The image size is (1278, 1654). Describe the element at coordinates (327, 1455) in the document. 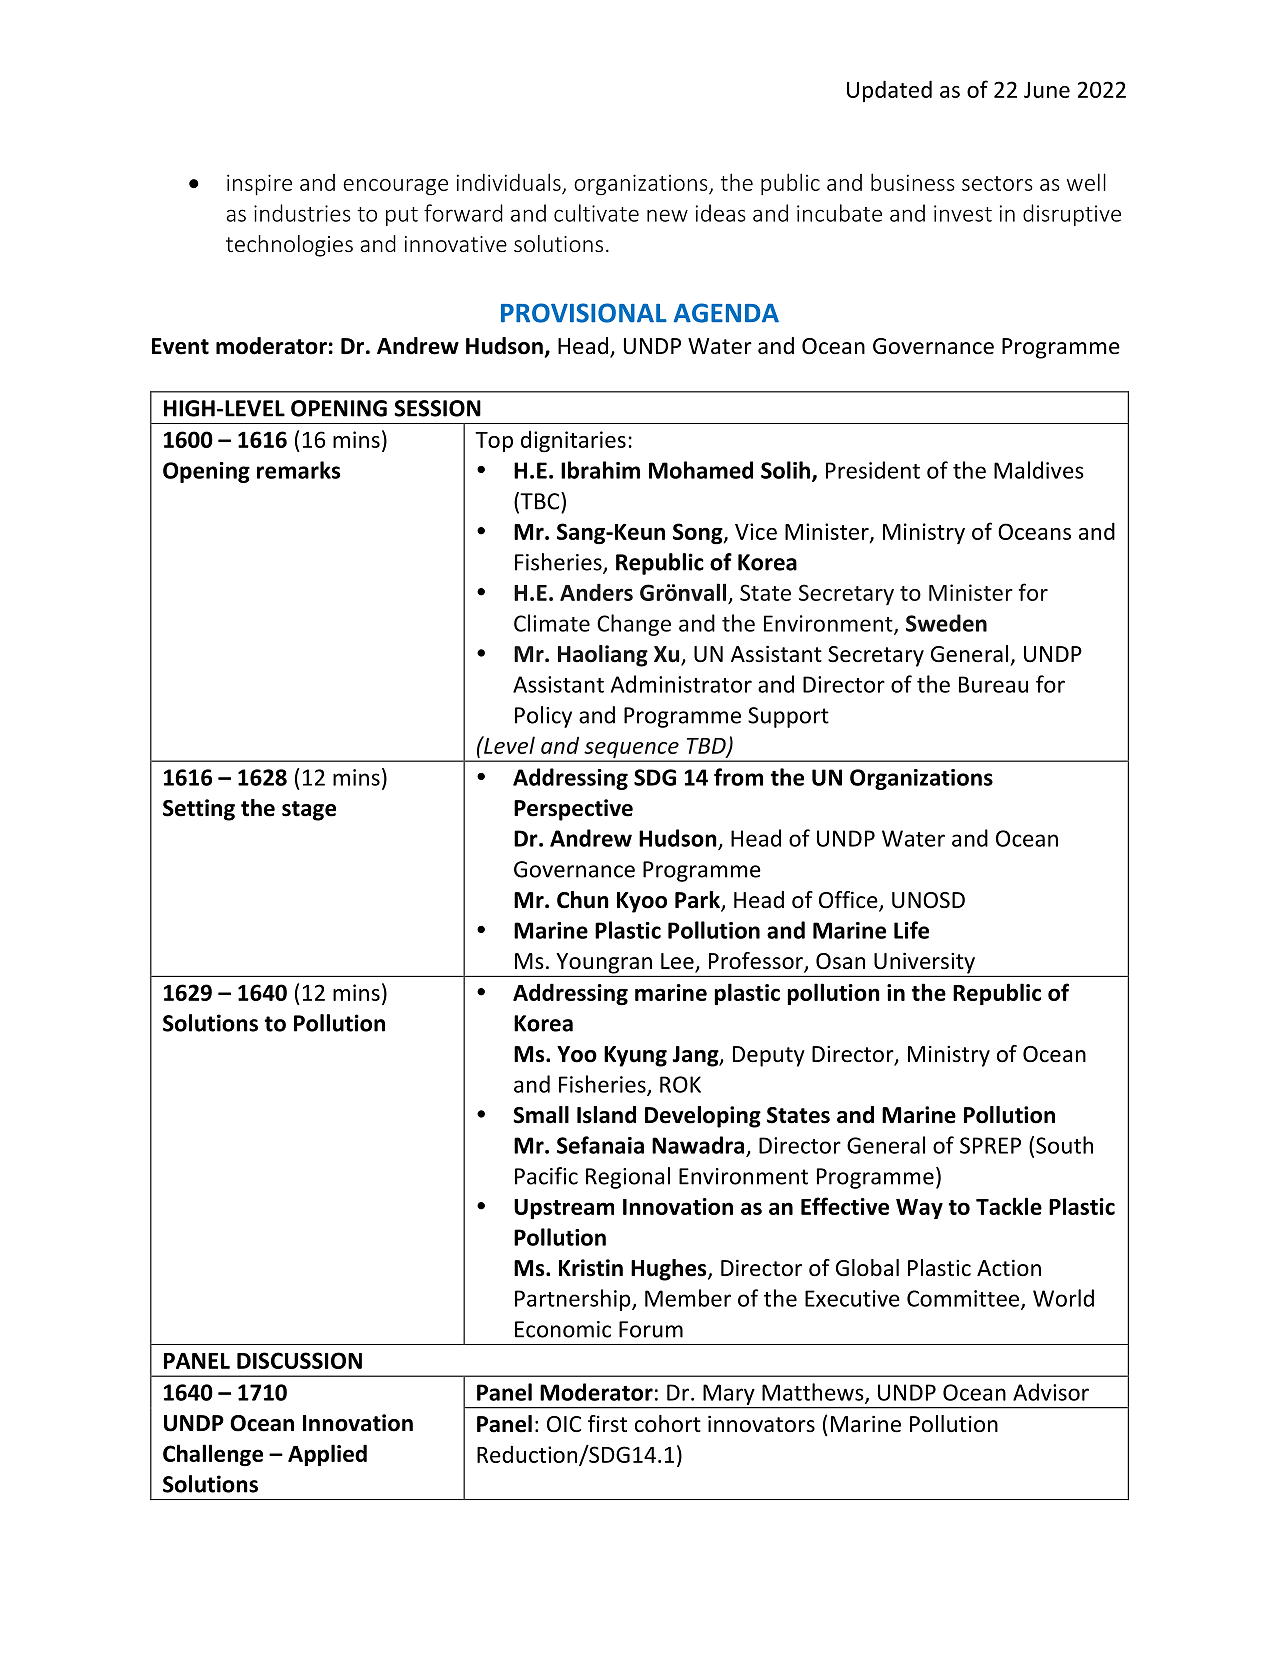

I see `Applied` at that location.
